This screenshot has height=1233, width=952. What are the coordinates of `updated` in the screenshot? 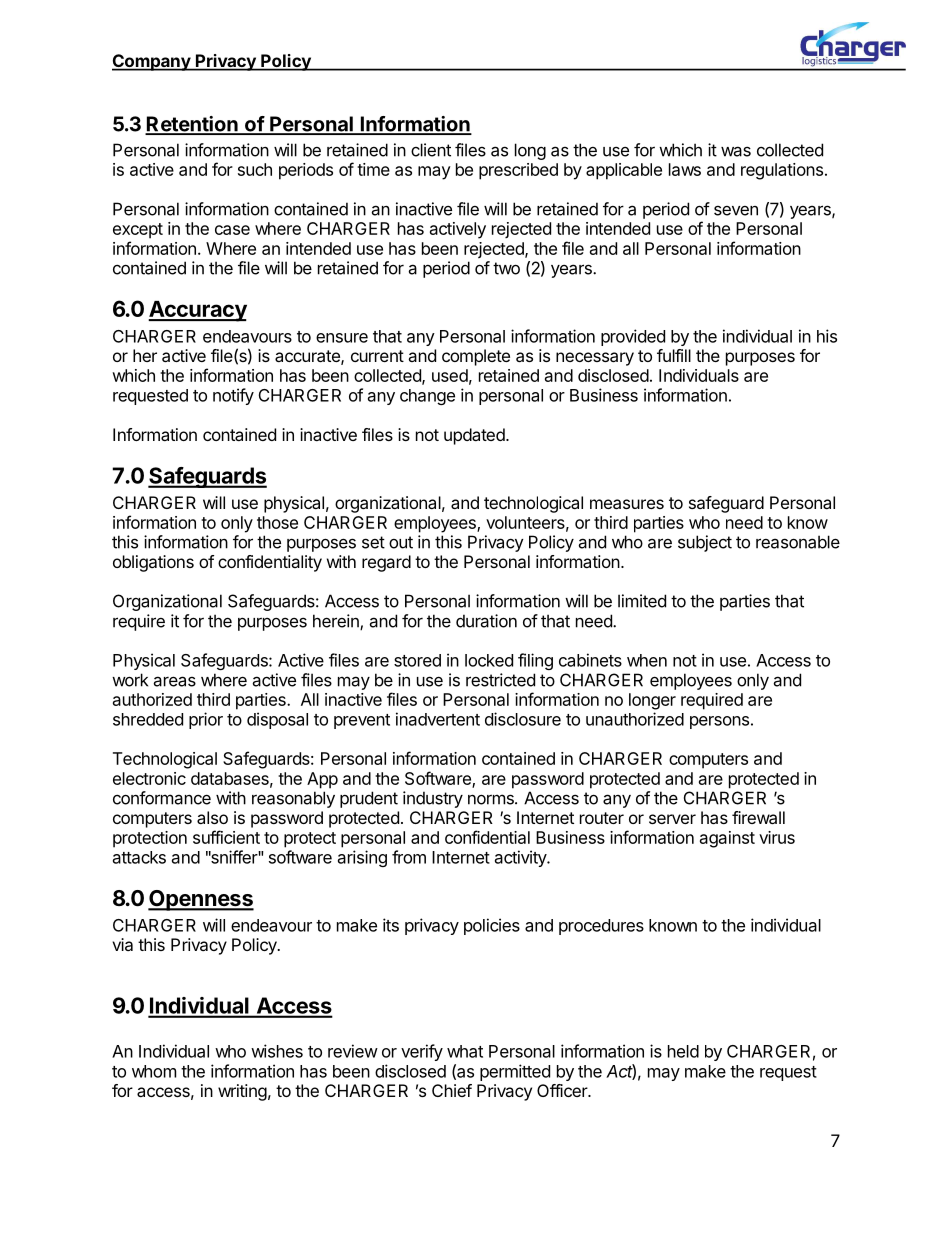 It's located at (474, 436).
